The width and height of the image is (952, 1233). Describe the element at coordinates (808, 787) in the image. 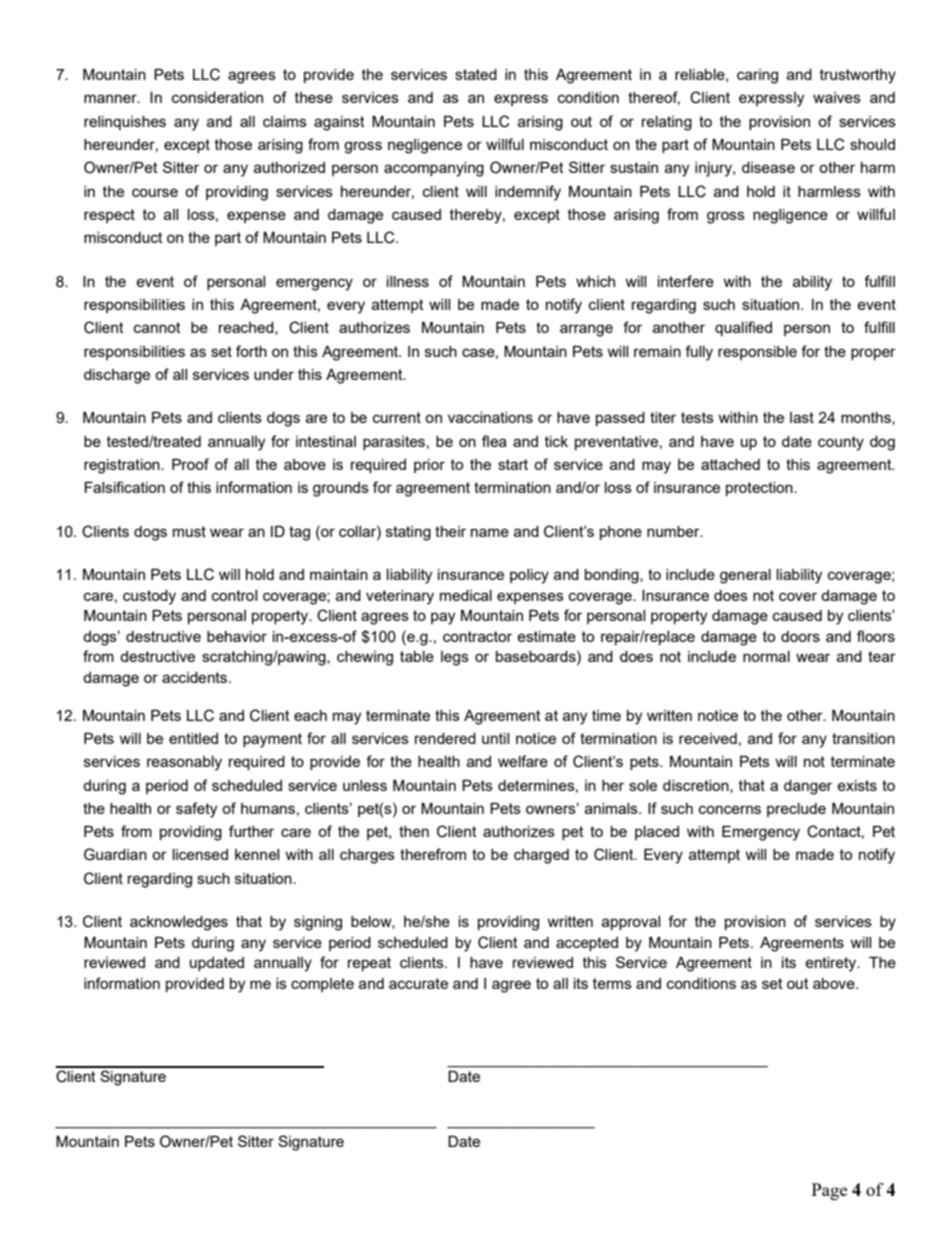

I see `danger` at that location.
